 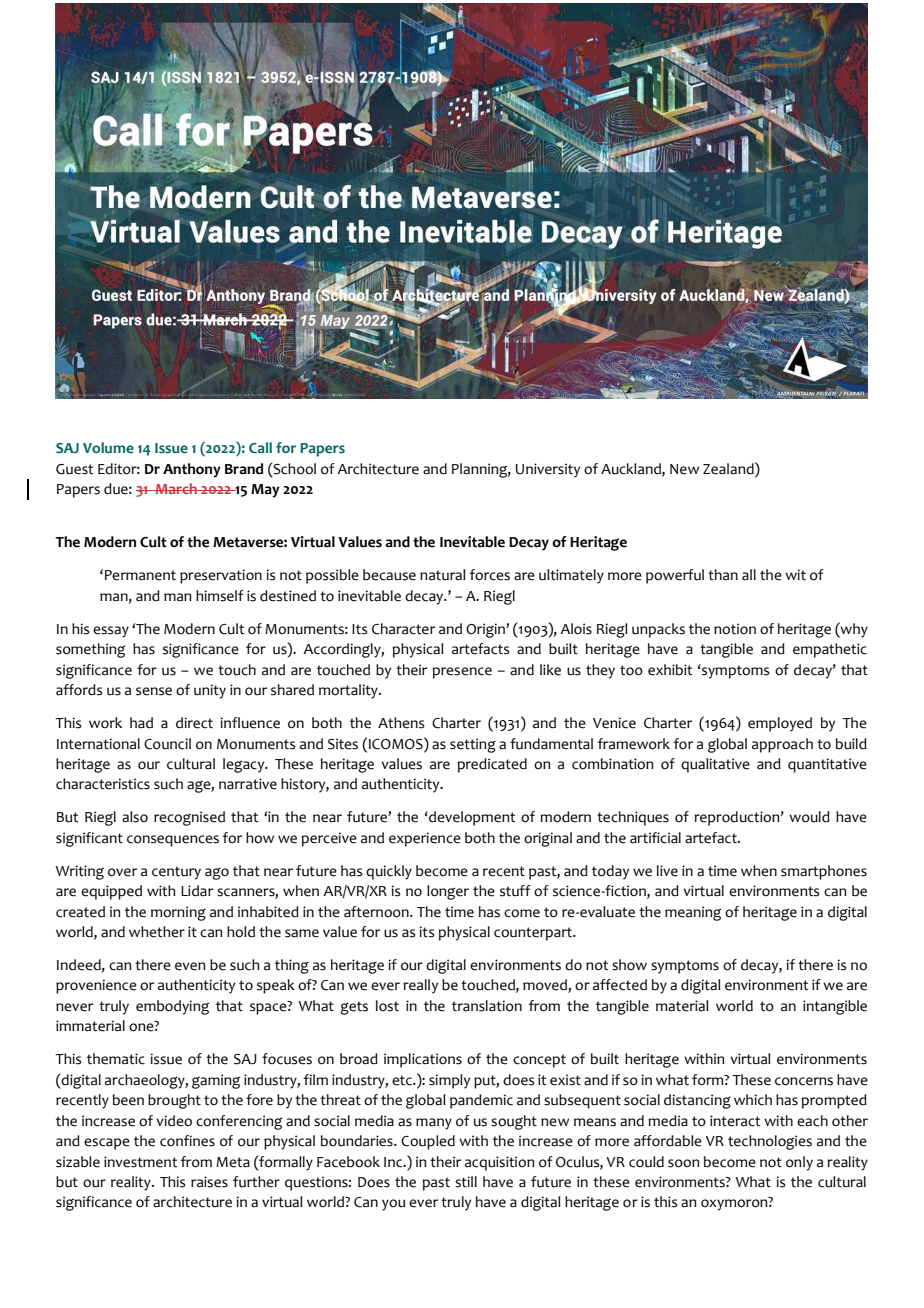 What do you see at coordinates (466, 1182) in the document?
I see `still` at bounding box center [466, 1182].
